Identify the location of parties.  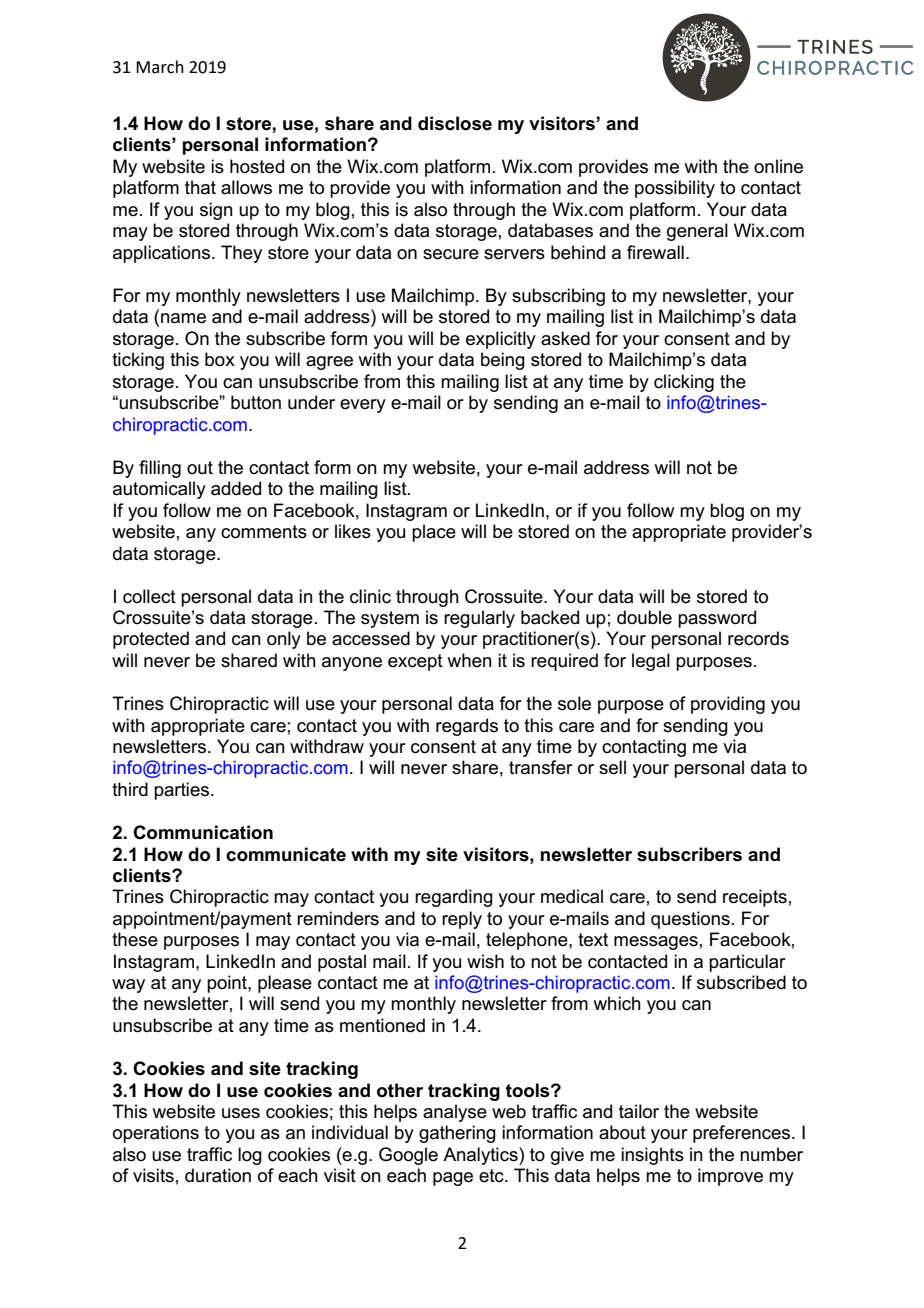
(183, 791).
